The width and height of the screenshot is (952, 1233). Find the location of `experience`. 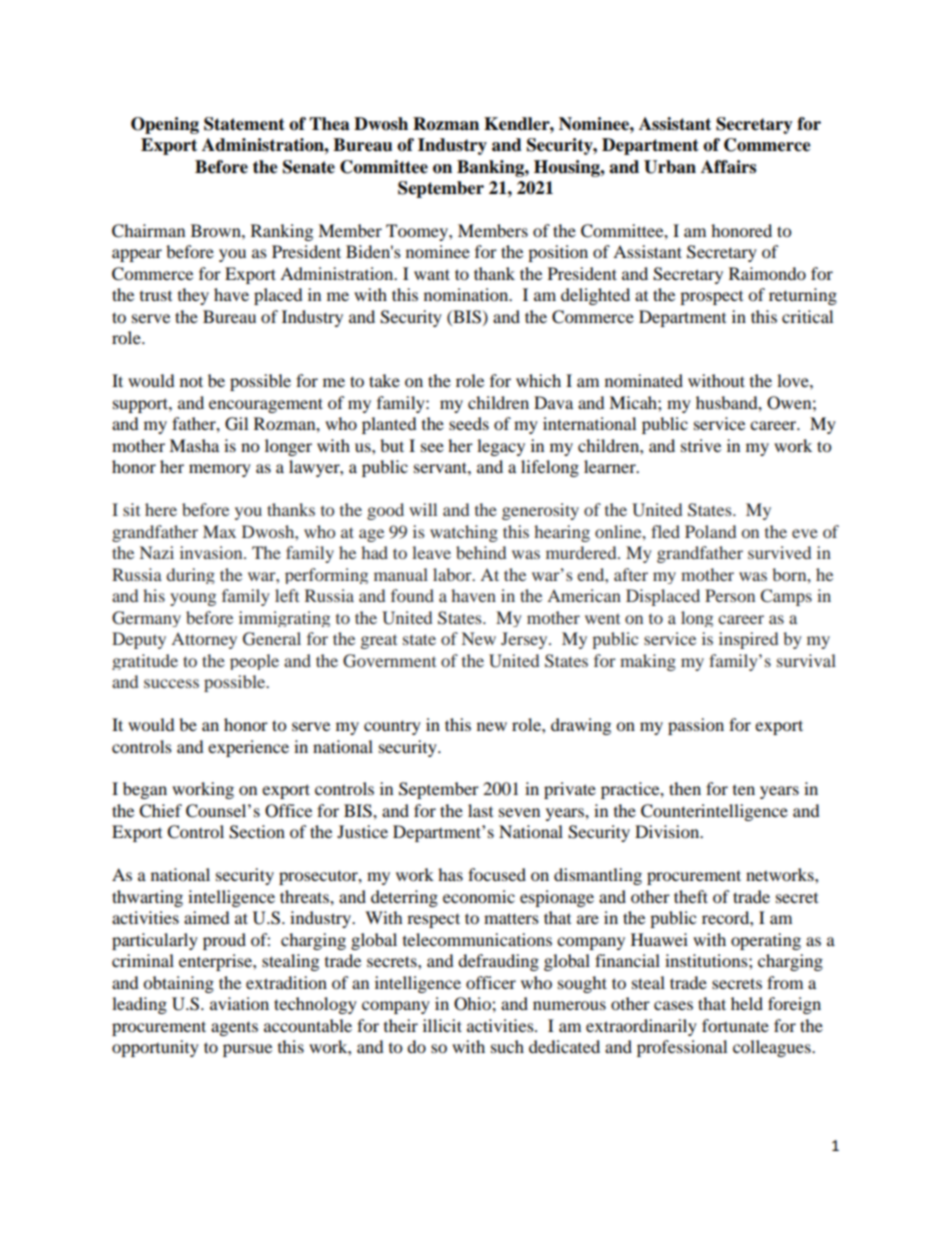

experience is located at coordinates (248, 748).
